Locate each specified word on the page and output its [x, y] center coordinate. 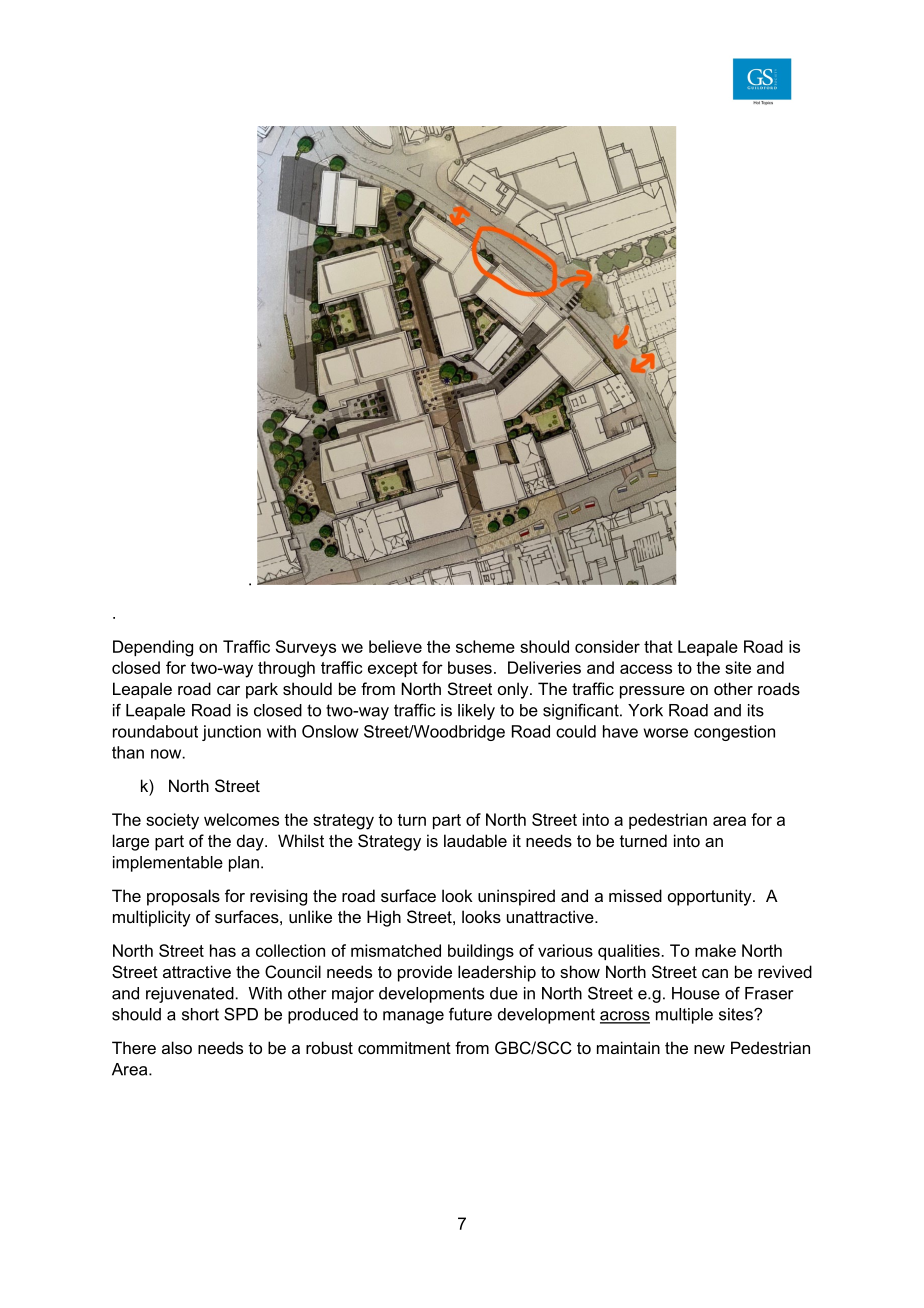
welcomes [241, 819]
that [658, 646]
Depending [153, 648]
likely [476, 712]
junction [231, 733]
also [177, 1047]
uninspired [516, 897]
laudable [475, 840]
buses [470, 667]
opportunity [711, 897]
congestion [734, 733]
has [223, 950]
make [715, 950]
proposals [183, 897]
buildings [481, 952]
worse [666, 733]
